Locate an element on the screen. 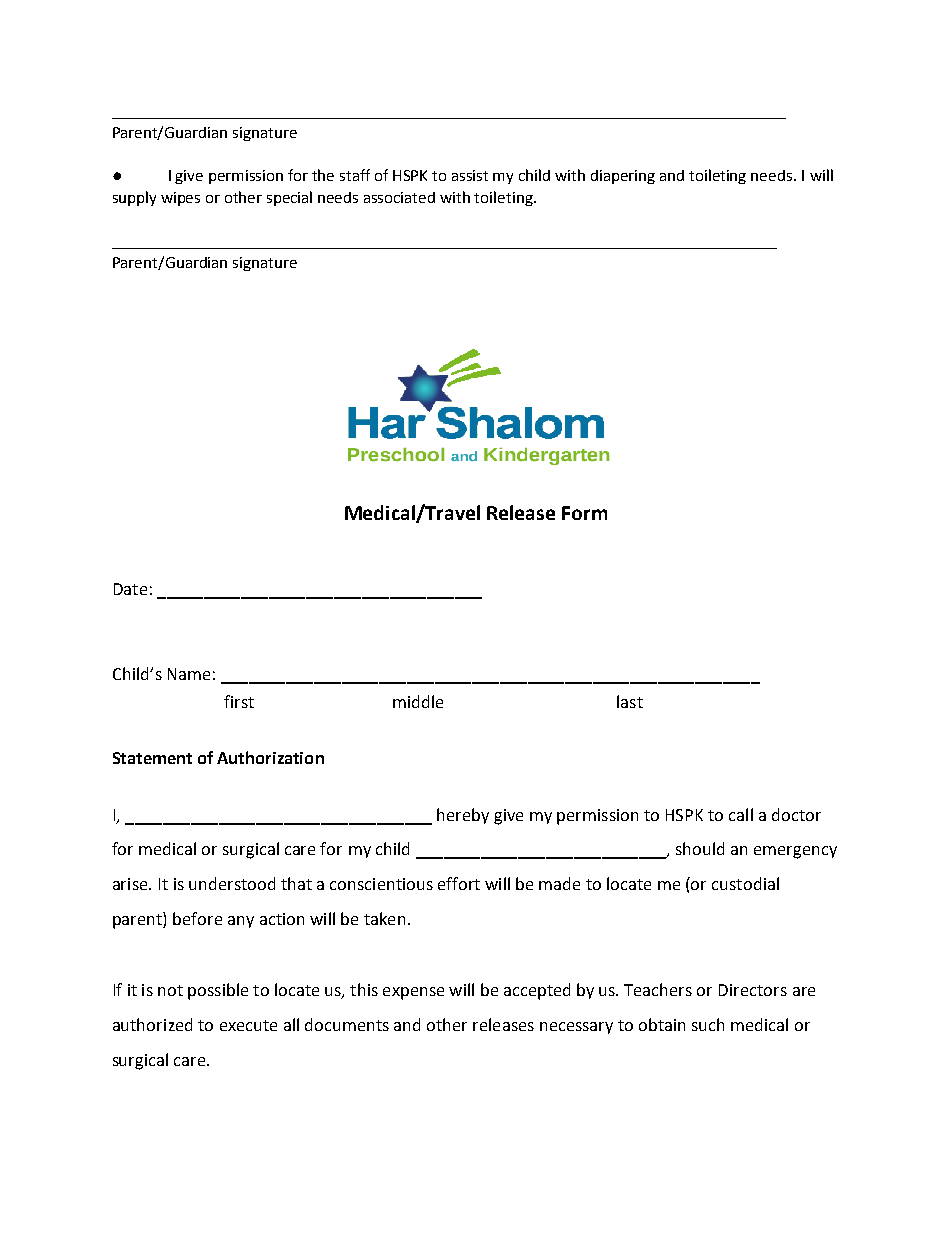  Statement is located at coordinates (152, 758).
